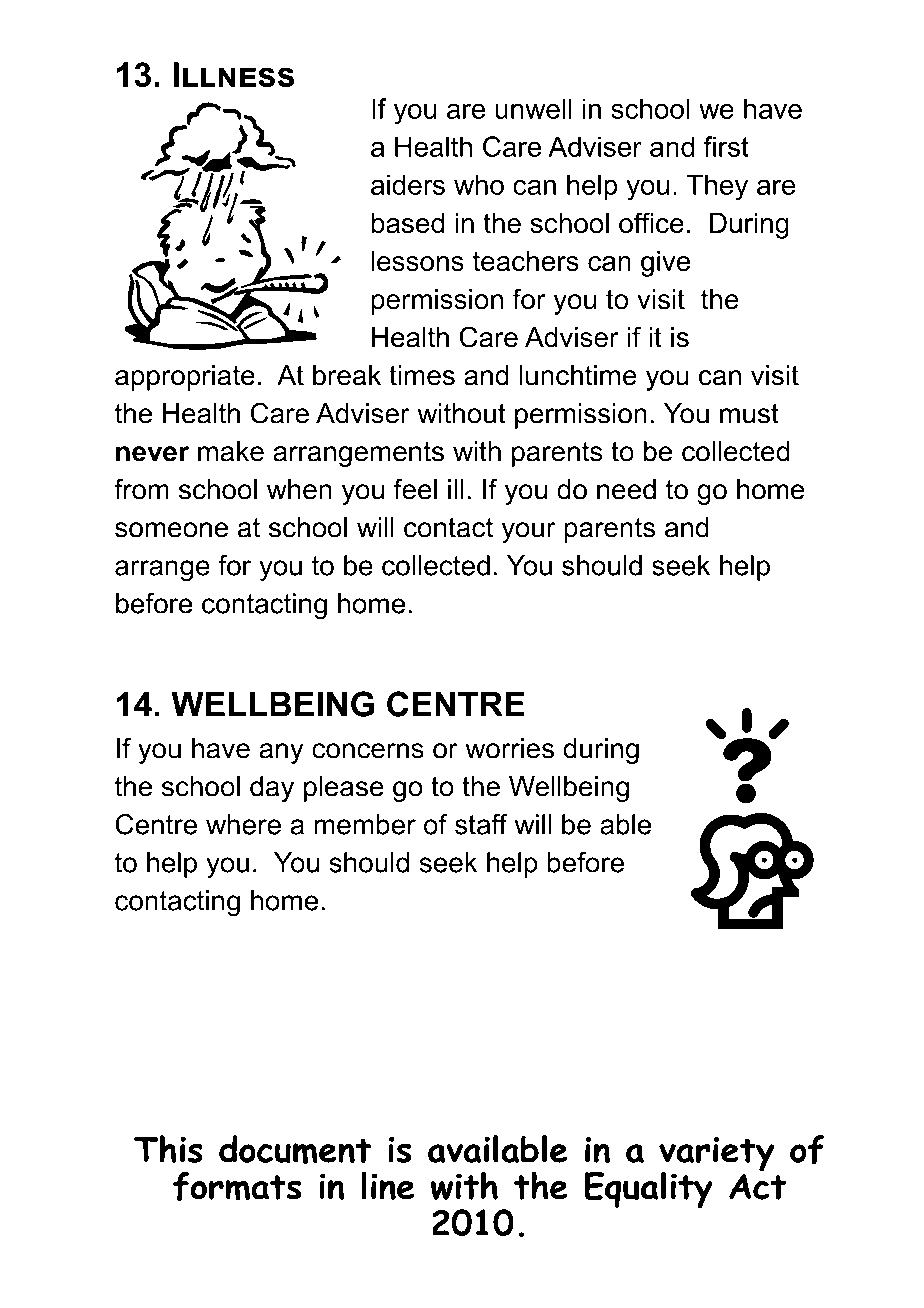 The image size is (924, 1308). What do you see at coordinates (626, 489) in the document?
I see `need` at bounding box center [626, 489].
